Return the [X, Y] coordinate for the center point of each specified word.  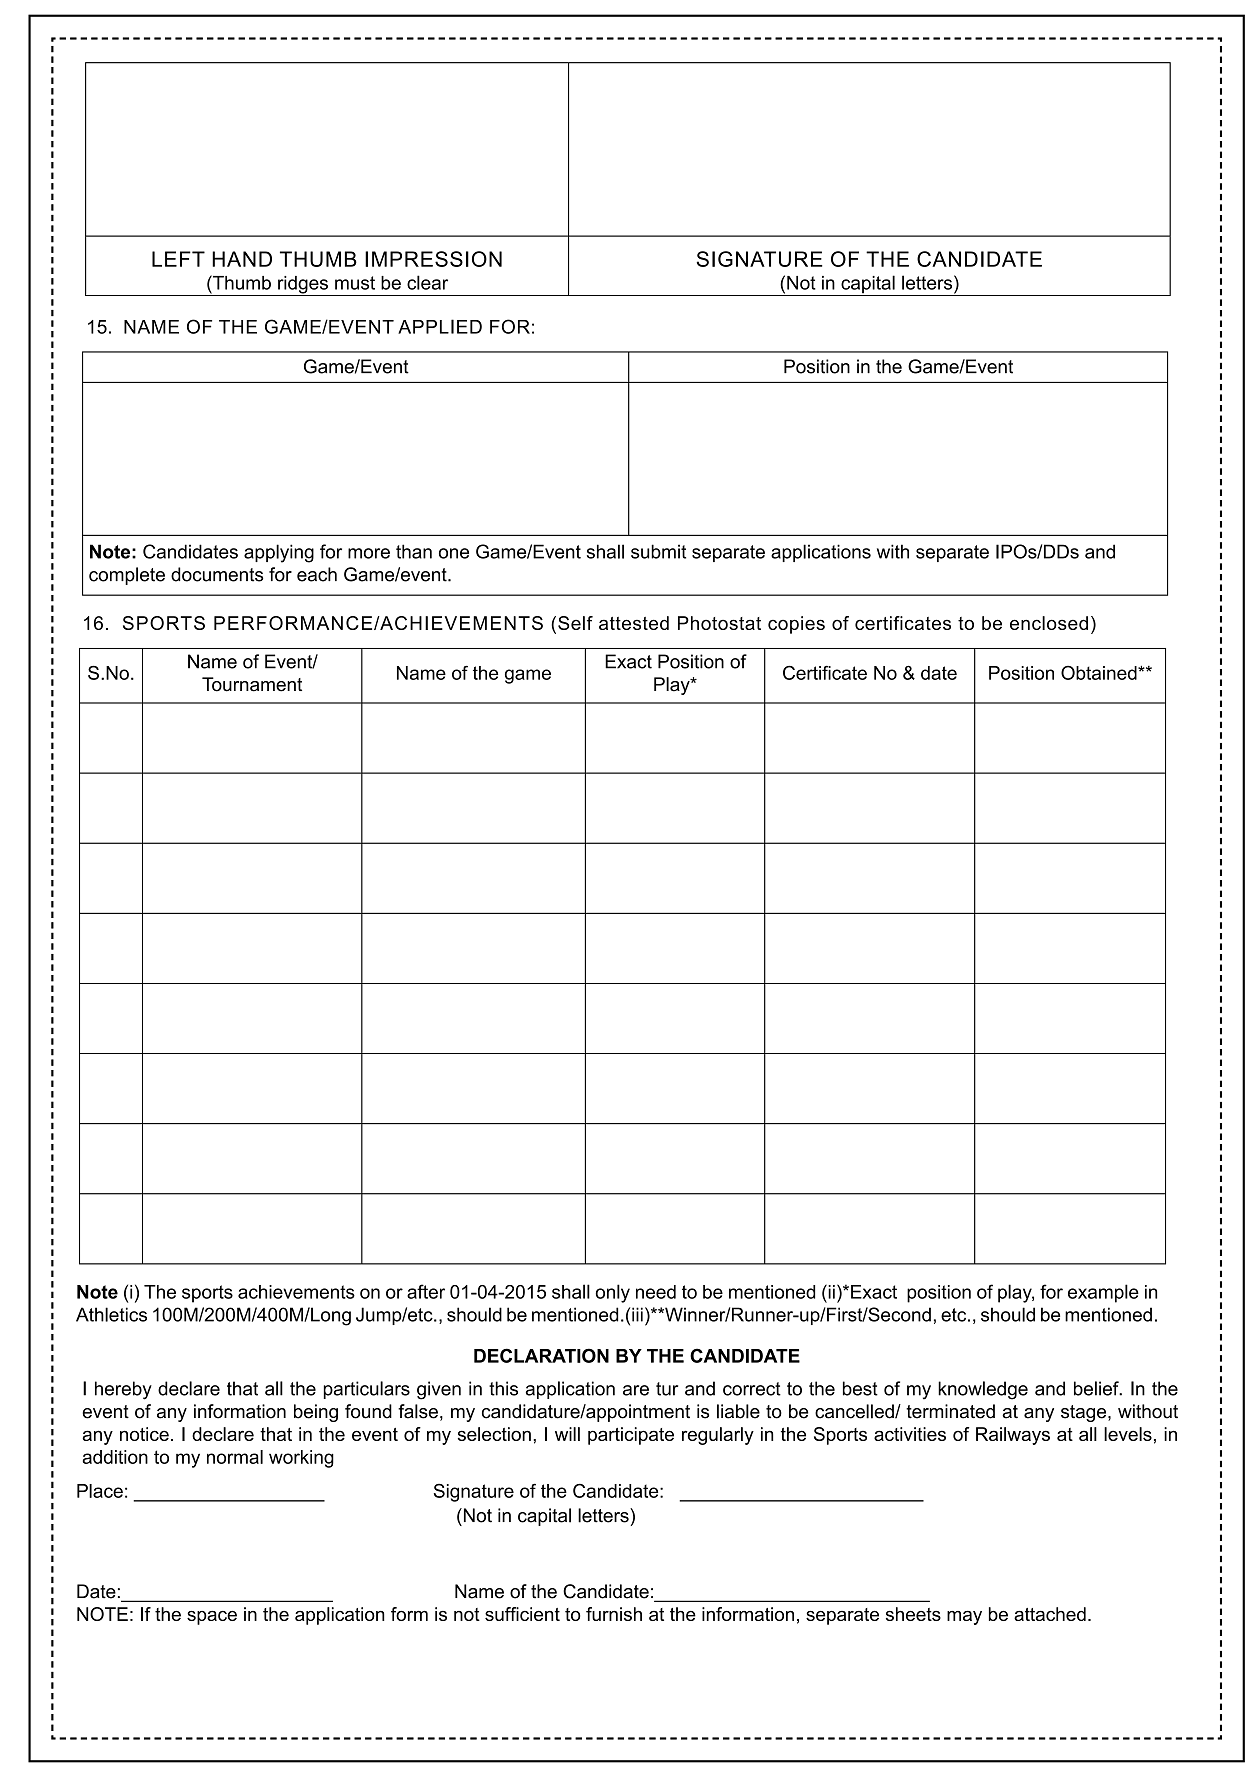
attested [634, 623]
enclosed [1049, 623]
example [1103, 1293]
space [212, 1618]
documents [217, 574]
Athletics [111, 1314]
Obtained [1100, 672]
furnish [614, 1614]
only [613, 1293]
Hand [242, 259]
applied [440, 326]
